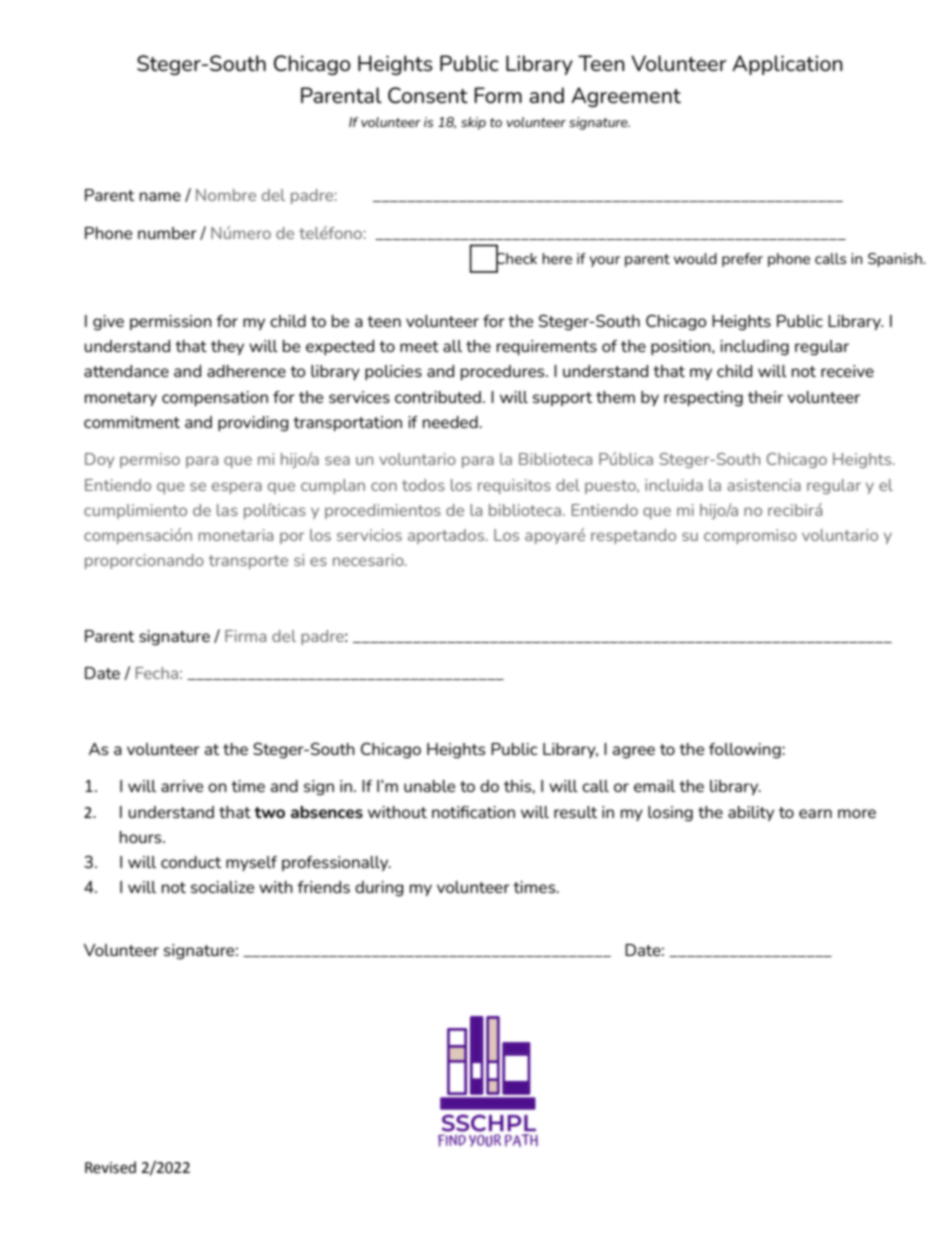  I want to click on compromiso, so click(750, 536).
